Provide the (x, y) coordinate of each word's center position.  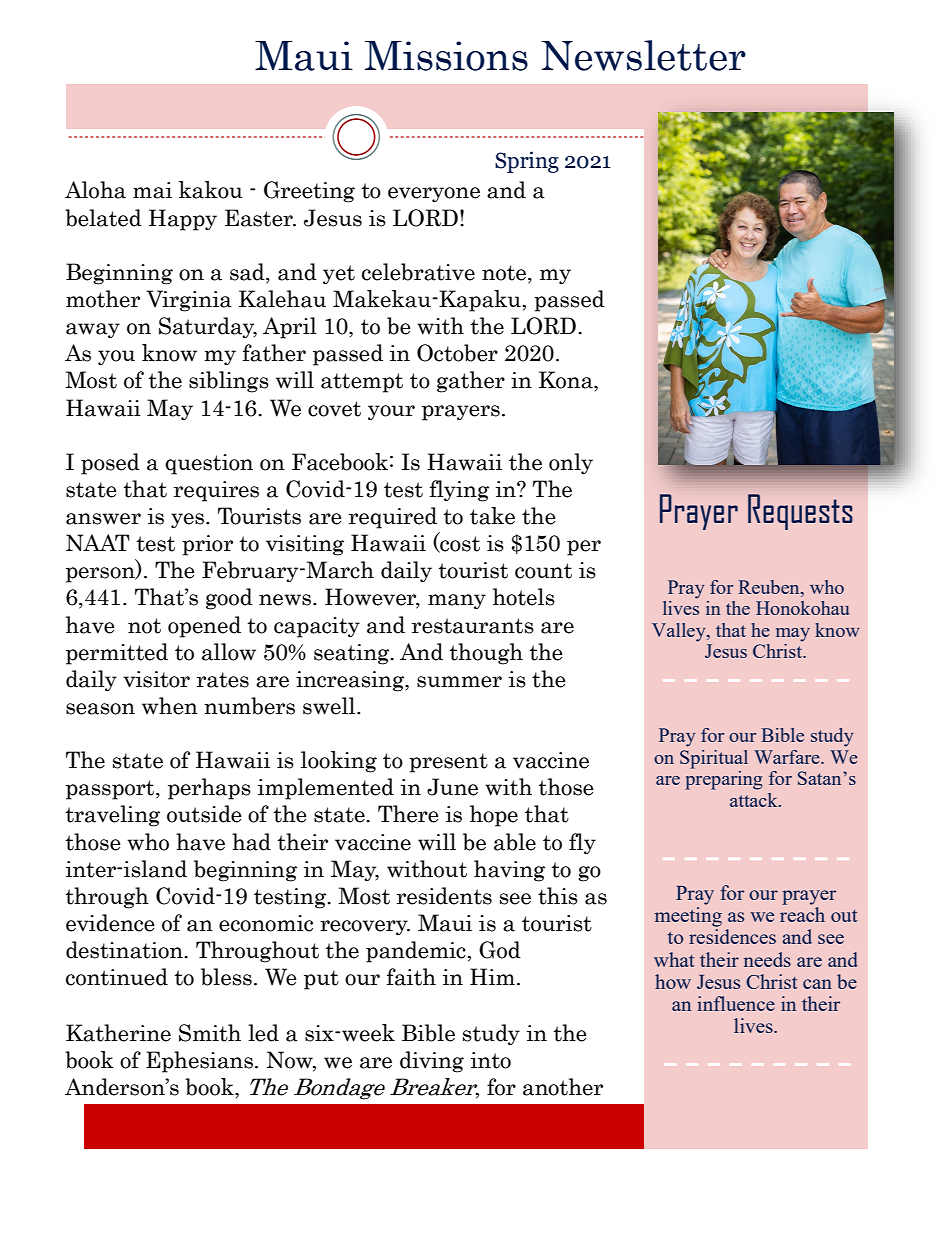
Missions (446, 56)
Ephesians (199, 1062)
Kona (567, 380)
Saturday (208, 328)
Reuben (770, 588)
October (457, 353)
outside (204, 814)
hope (494, 816)
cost (459, 543)
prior (207, 545)
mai (152, 190)
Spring (527, 162)
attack (755, 800)
